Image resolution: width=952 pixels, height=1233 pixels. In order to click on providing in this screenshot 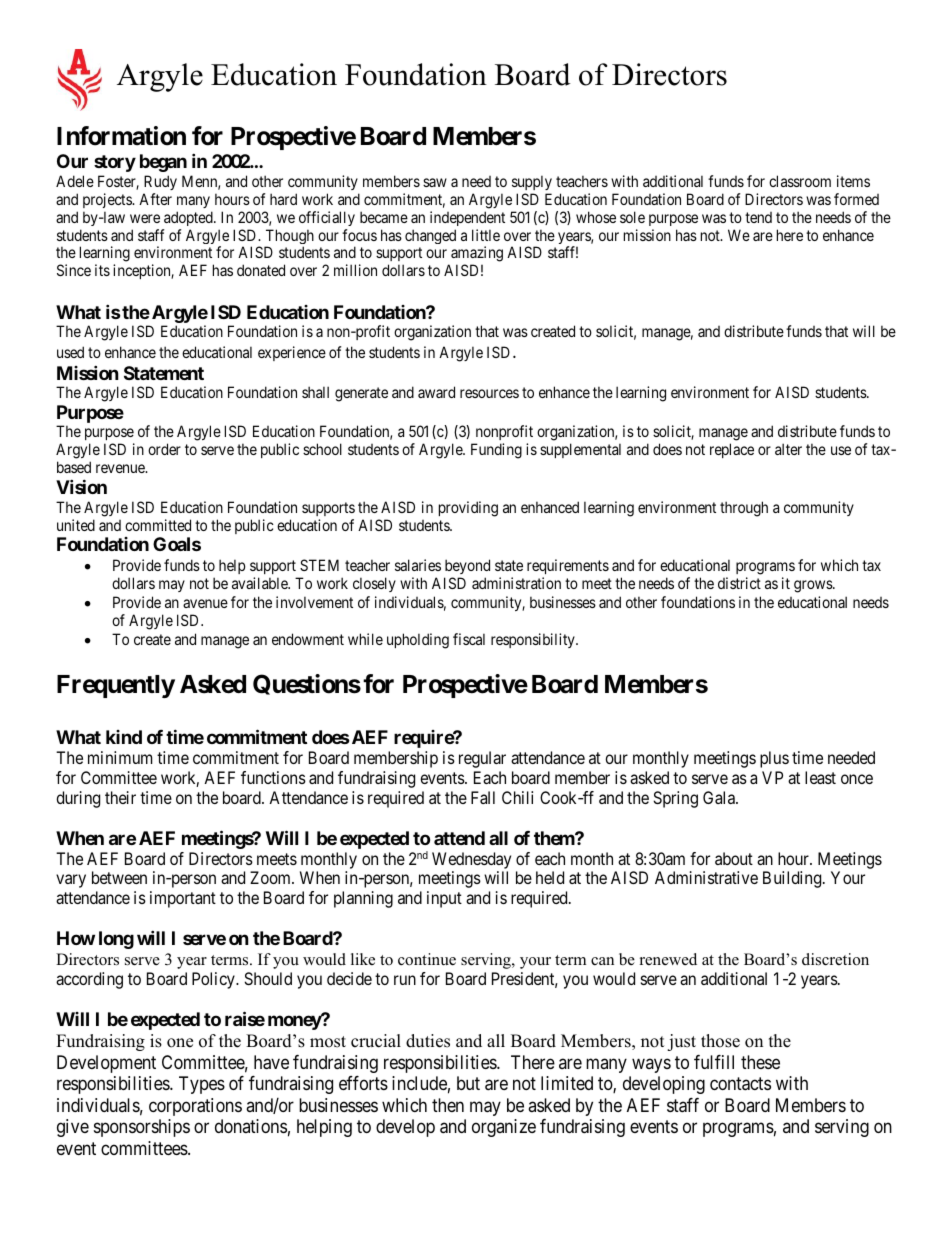, I will do `click(468, 509)`.
